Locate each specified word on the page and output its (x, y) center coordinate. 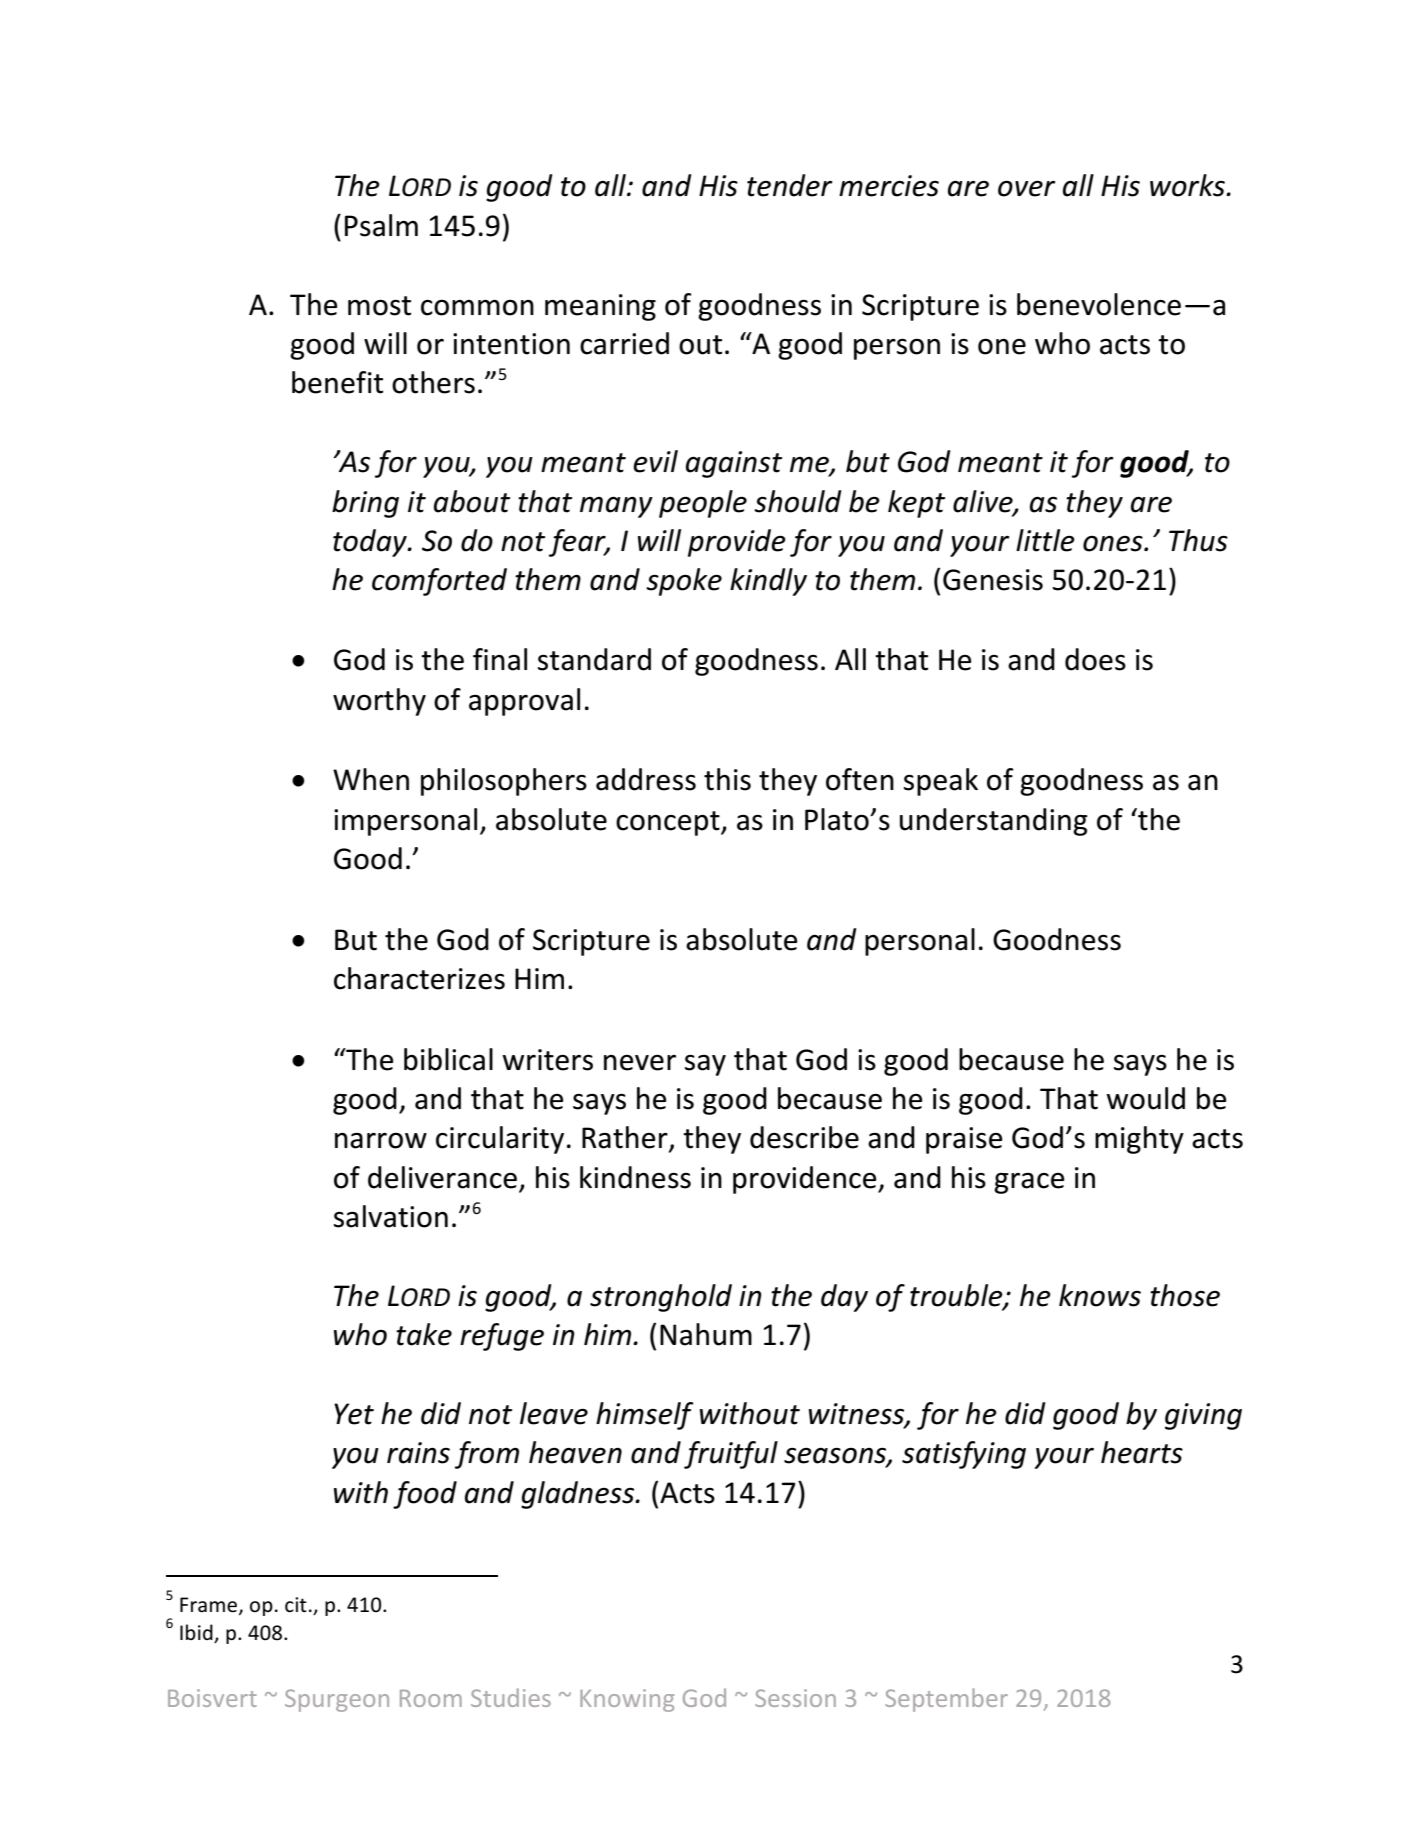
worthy (379, 702)
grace (1029, 1183)
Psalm (381, 225)
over (1027, 189)
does (1095, 659)
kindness (635, 1177)
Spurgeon (337, 1700)
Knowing (627, 1700)
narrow (381, 1141)
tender (790, 185)
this (727, 779)
